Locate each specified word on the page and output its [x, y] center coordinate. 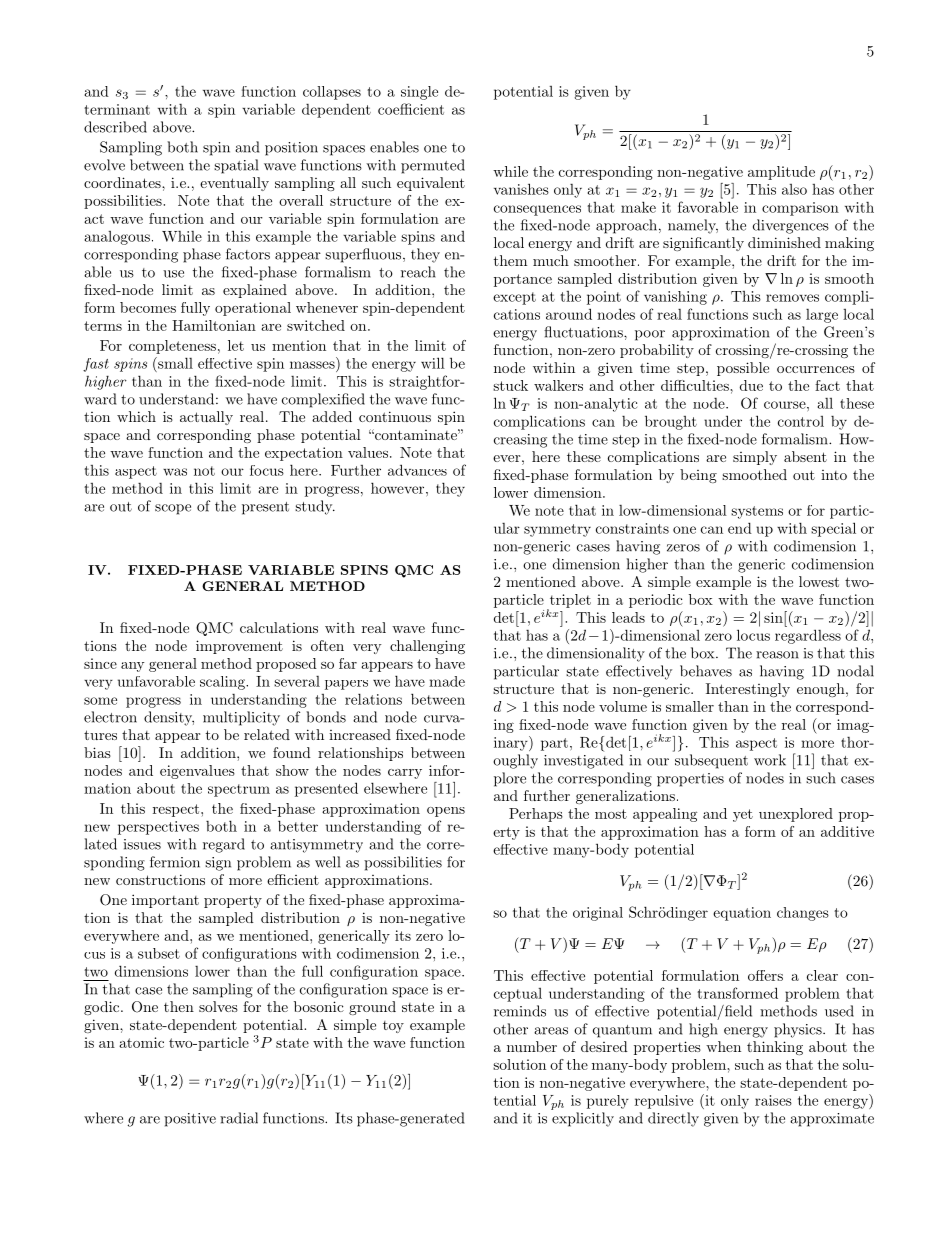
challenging [427, 647]
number [532, 1046]
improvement [239, 647]
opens [446, 812]
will [433, 363]
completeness [172, 347]
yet [743, 815]
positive [190, 1120]
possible [743, 369]
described [115, 127]
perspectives [158, 828]
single [419, 93]
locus [753, 635]
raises [773, 1100]
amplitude [781, 173]
